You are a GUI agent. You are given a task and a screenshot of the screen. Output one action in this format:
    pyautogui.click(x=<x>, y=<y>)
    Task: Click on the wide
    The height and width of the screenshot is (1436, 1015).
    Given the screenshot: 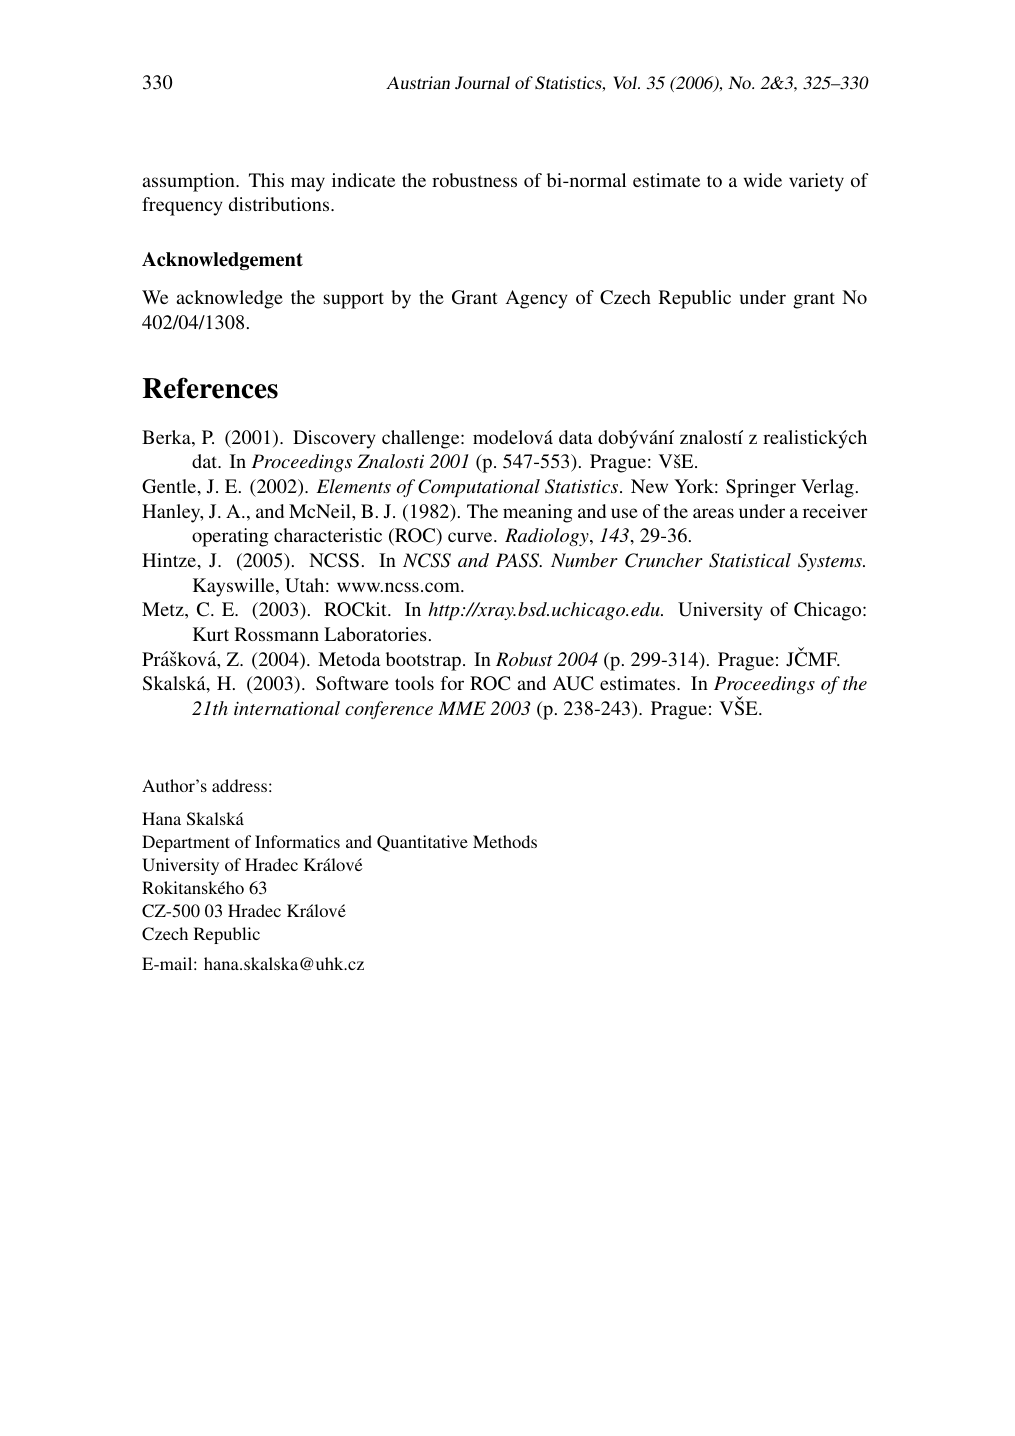 What is the action you would take?
    pyautogui.click(x=763, y=180)
